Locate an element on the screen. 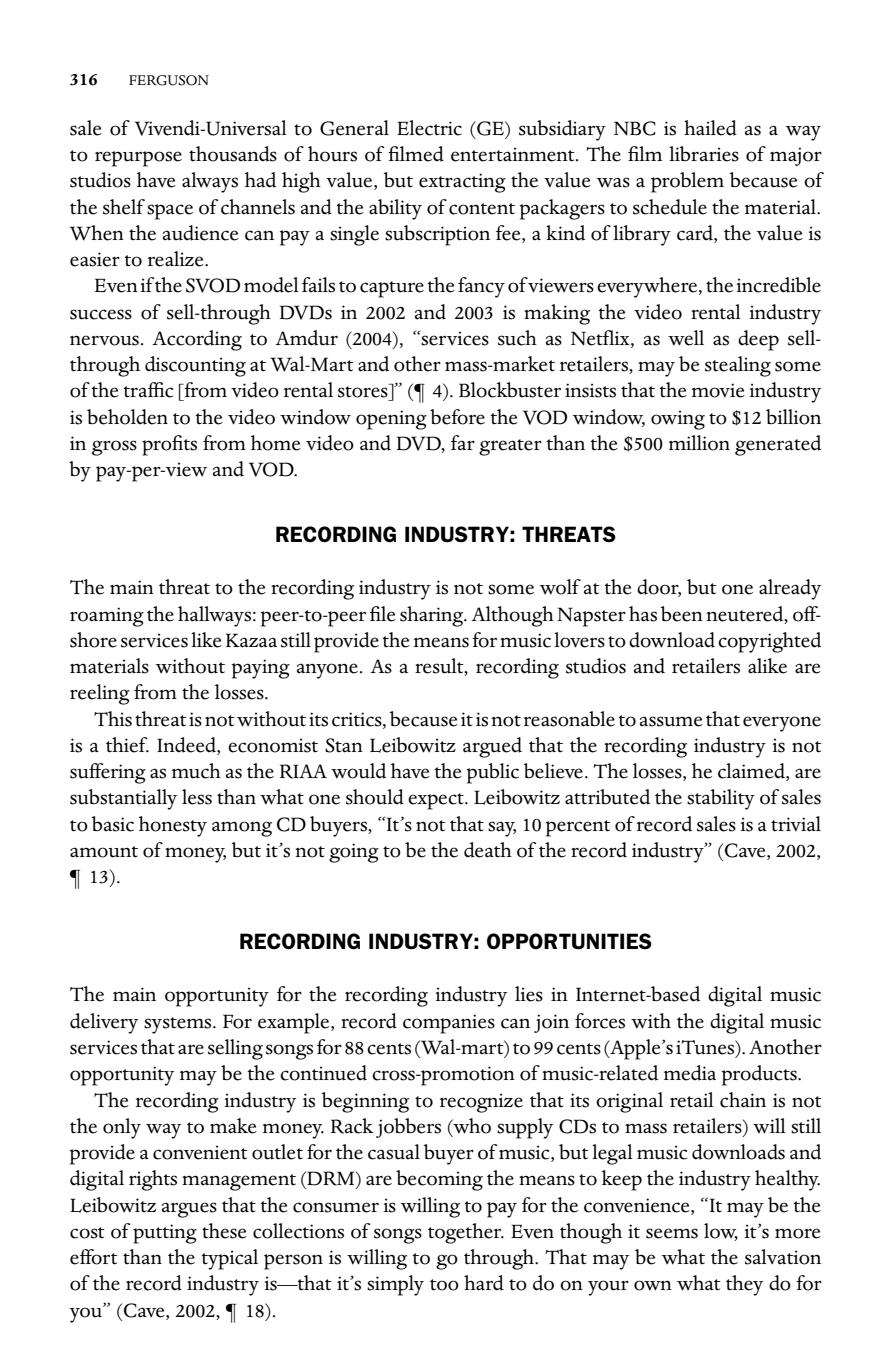 The image size is (890, 1372). million is located at coordinates (699, 443).
